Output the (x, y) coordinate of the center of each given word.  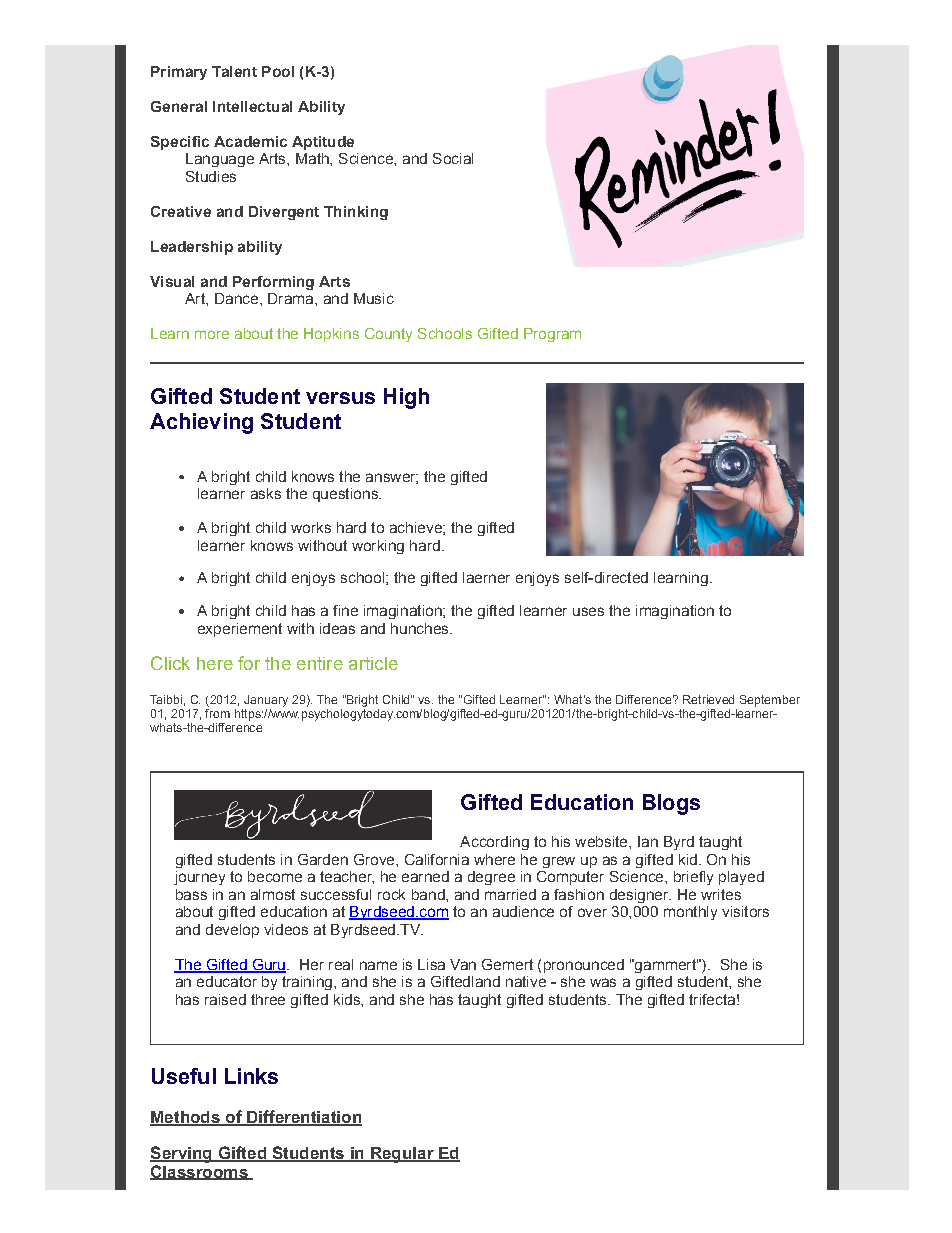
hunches (421, 628)
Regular (402, 1155)
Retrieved (708, 699)
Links (251, 1076)
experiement (240, 630)
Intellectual (252, 106)
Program (552, 335)
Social (453, 158)
